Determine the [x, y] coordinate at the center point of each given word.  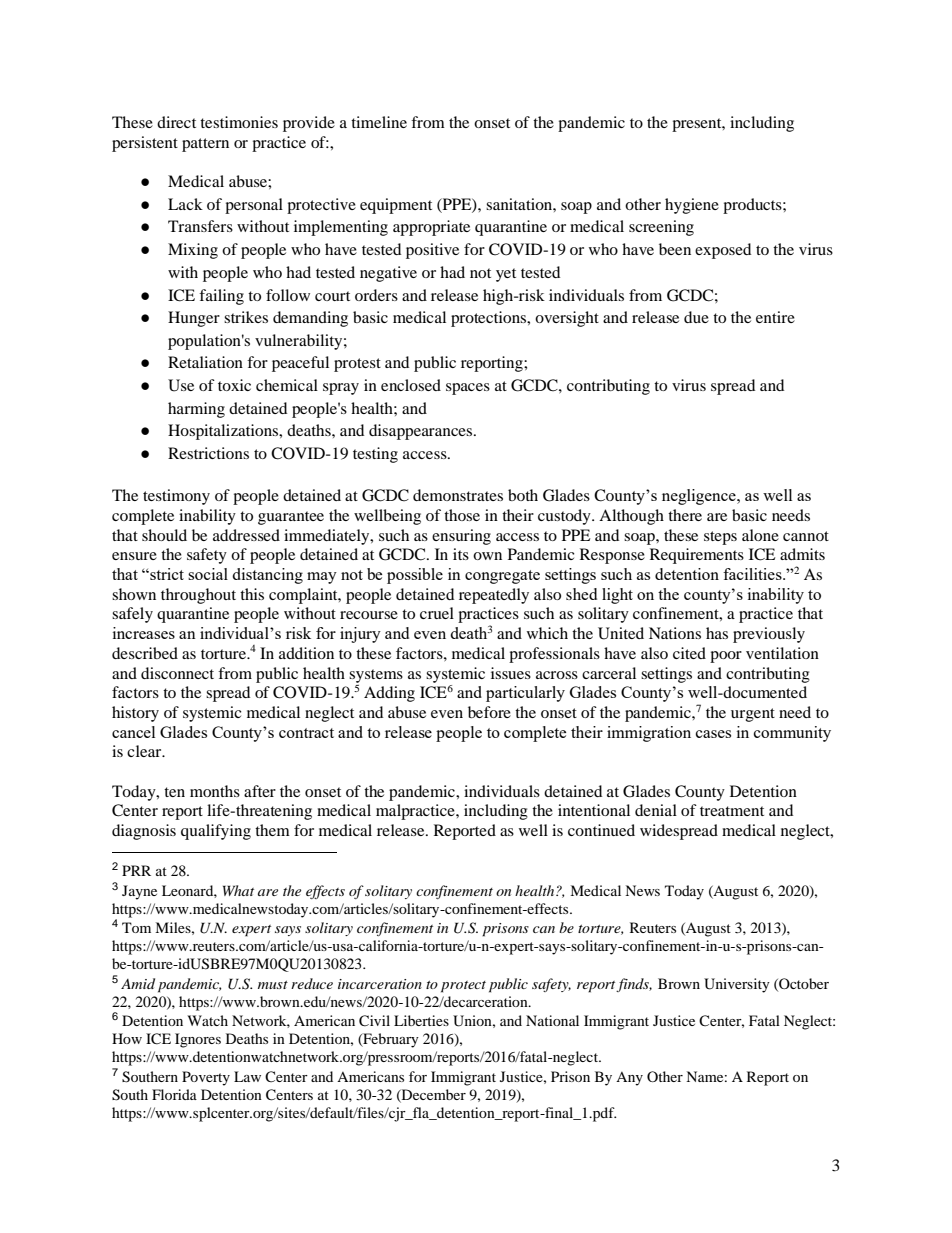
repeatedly [494, 596]
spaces [468, 389]
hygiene [692, 206]
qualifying [216, 832]
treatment [732, 811]
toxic [234, 385]
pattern [205, 145]
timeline [379, 122]
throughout [198, 596]
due [696, 317]
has [717, 633]
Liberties [421, 1020]
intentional [594, 810]
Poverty [206, 1078]
